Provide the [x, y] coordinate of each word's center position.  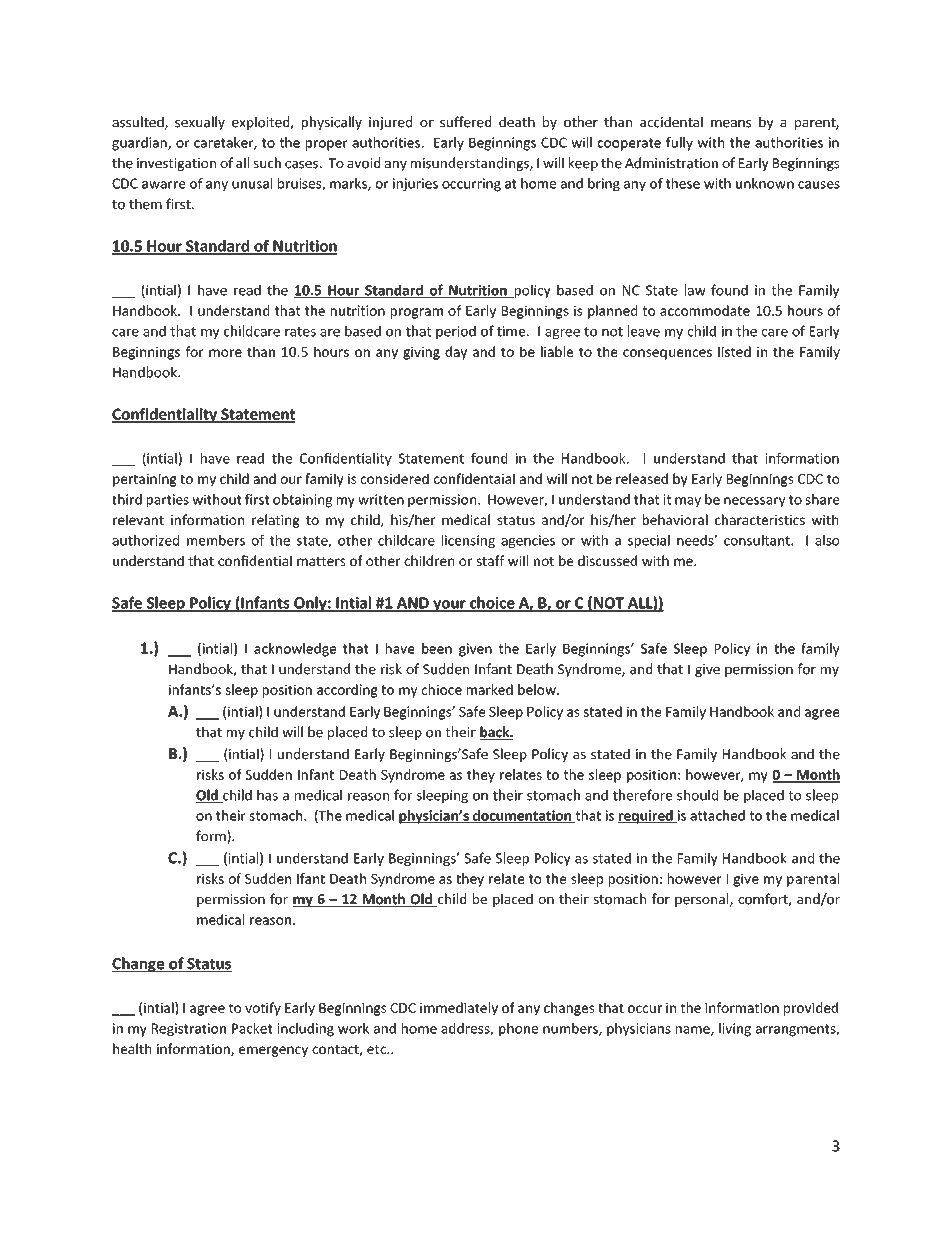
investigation [176, 164]
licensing [468, 541]
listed [734, 351]
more [225, 353]
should [697, 795]
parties [168, 501]
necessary [755, 502]
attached [717, 815]
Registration [189, 1030]
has [267, 795]
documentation [522, 816]
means [731, 124]
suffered [465, 122]
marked [490, 689]
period [456, 332]
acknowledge [295, 650]
